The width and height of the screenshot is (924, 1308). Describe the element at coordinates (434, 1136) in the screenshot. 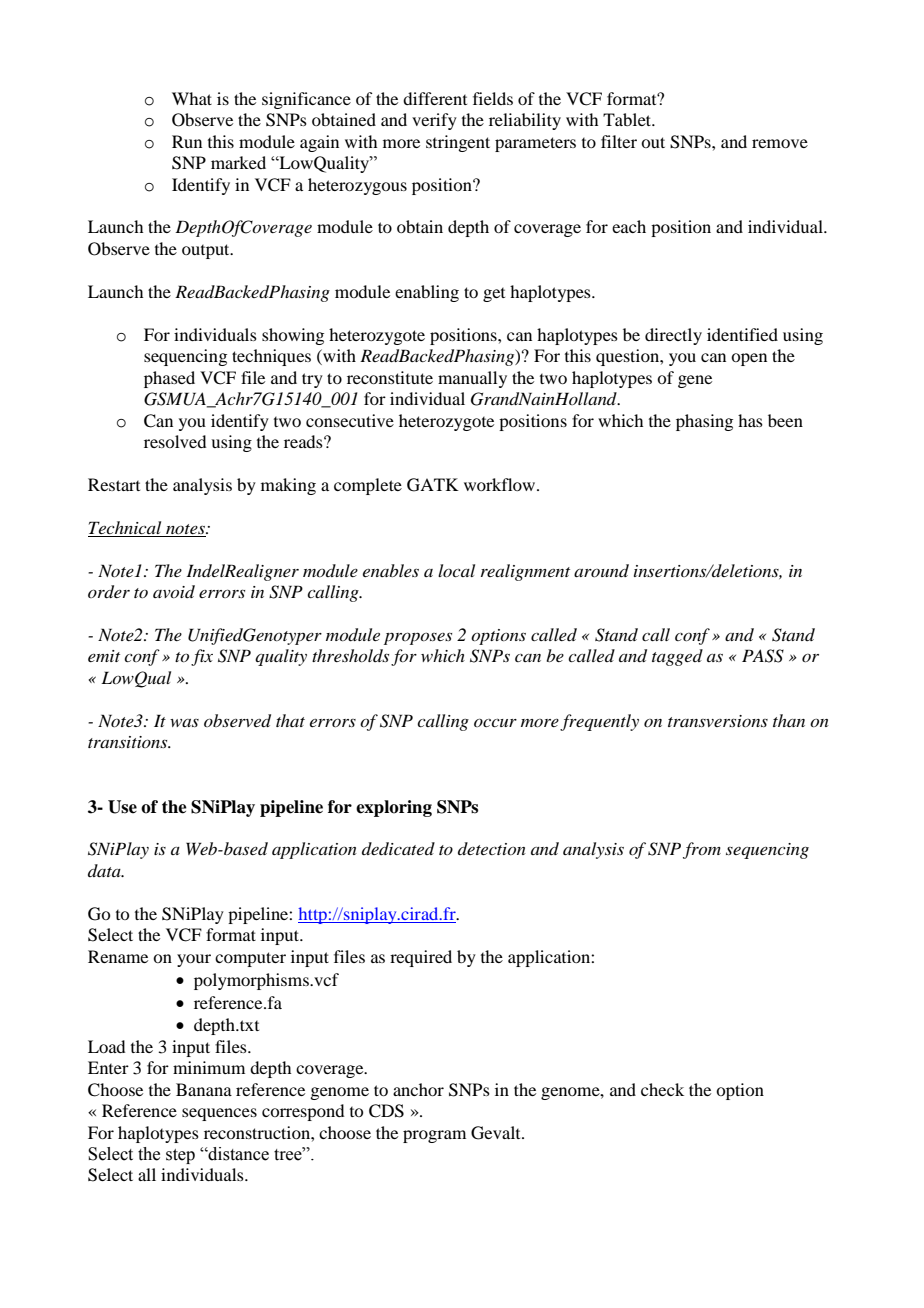

I see `program` at that location.
